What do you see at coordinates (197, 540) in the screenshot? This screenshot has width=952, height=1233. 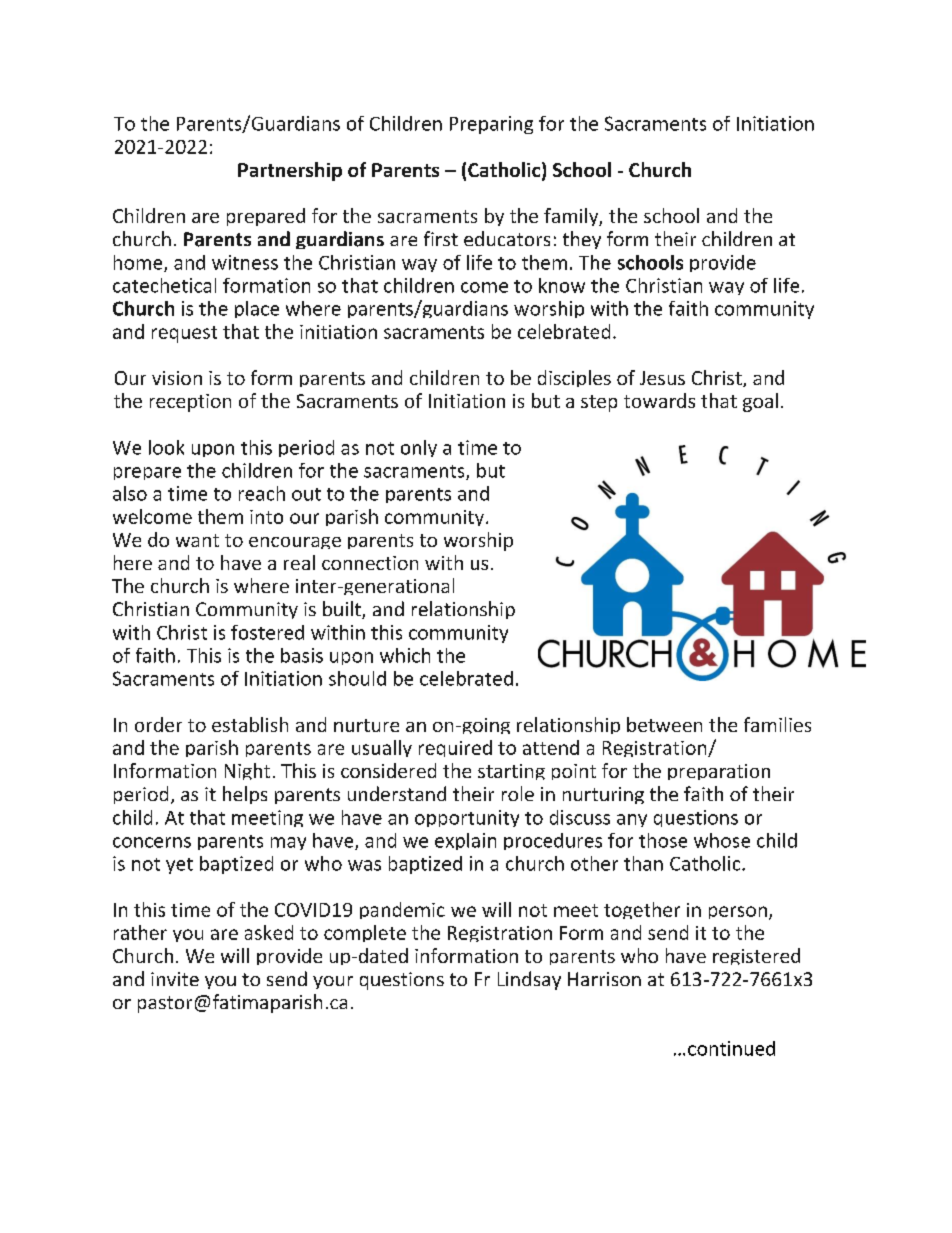 I see `want` at bounding box center [197, 540].
